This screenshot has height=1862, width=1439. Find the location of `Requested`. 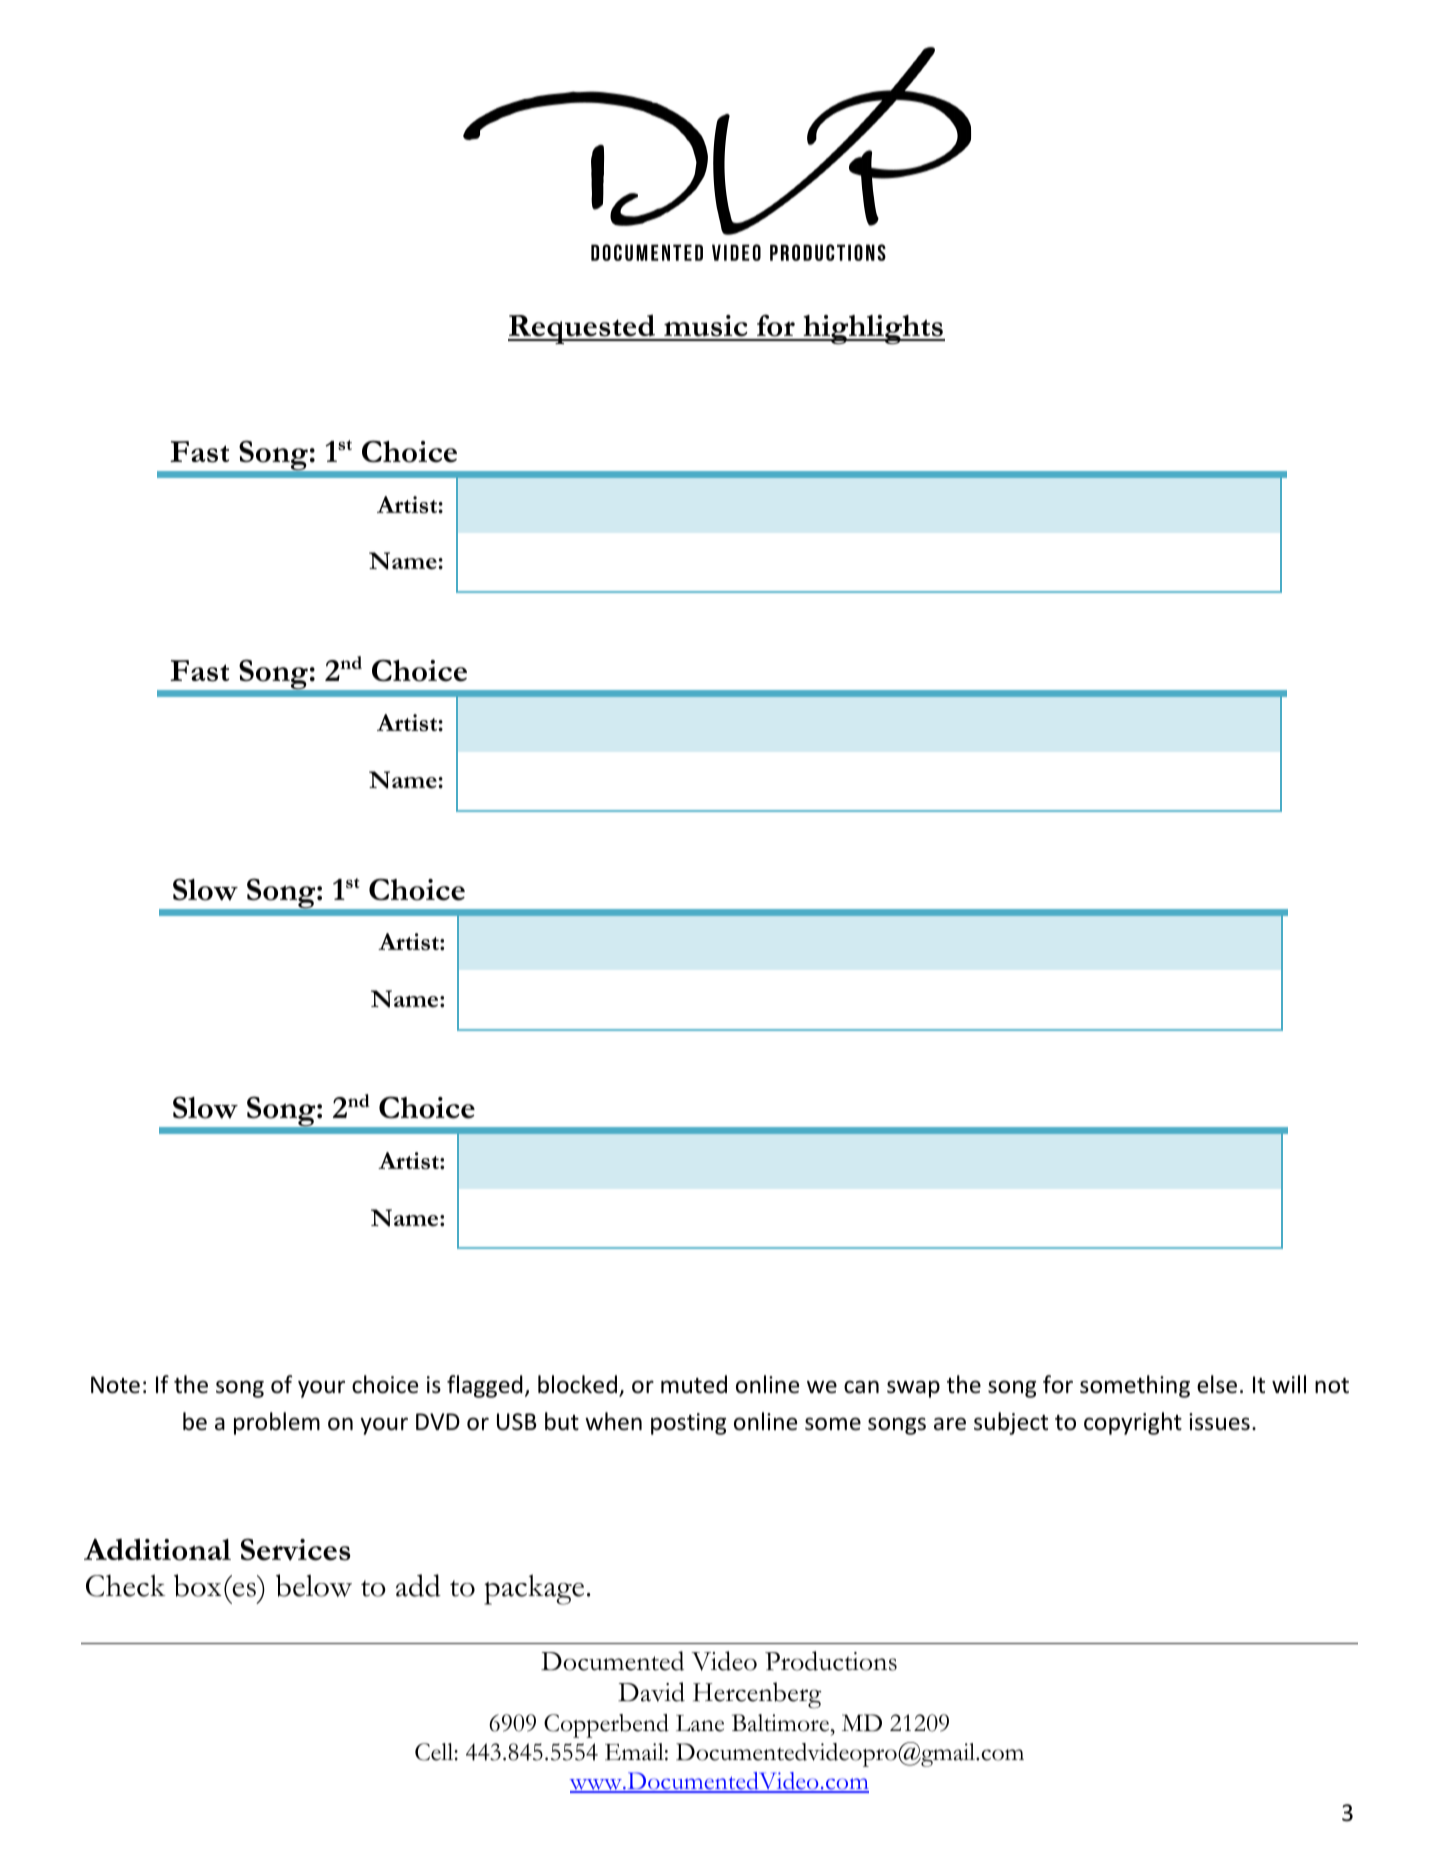

Requested is located at coordinates (583, 329).
